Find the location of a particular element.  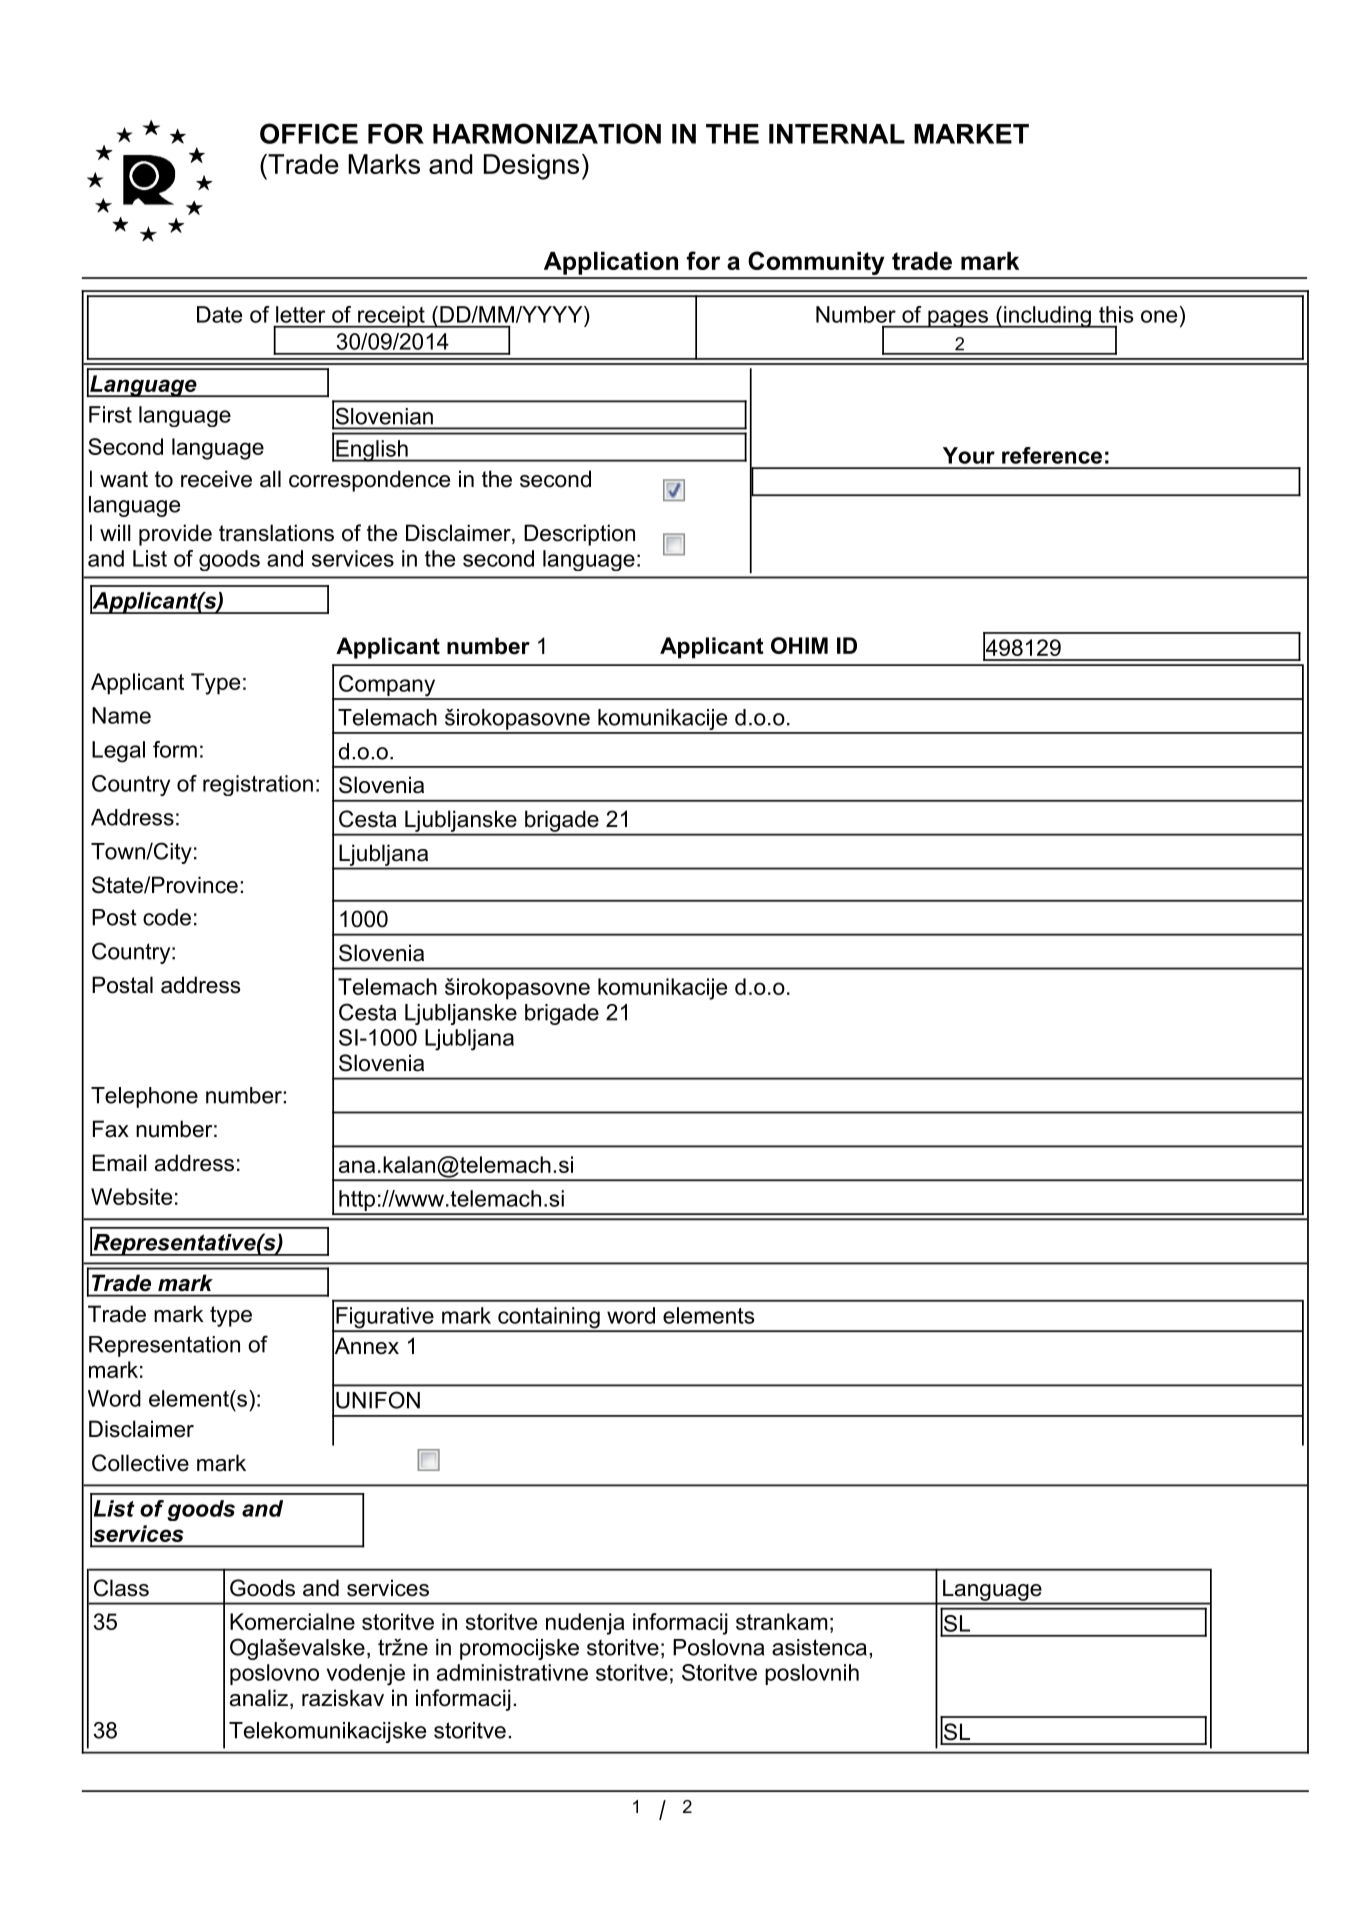

code is located at coordinates (167, 917).
